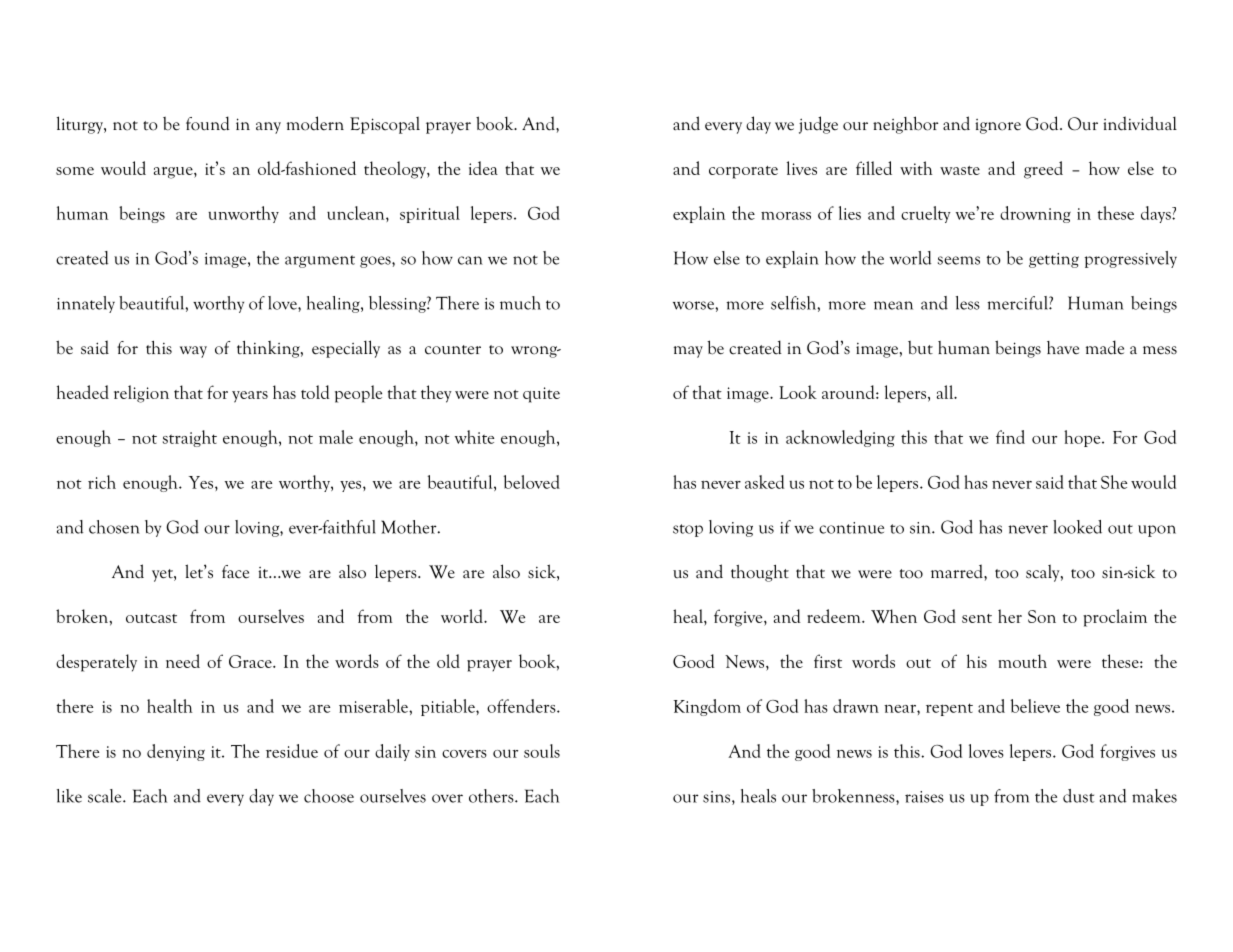  Describe the element at coordinates (208, 123) in the page. I see `found` at that location.
